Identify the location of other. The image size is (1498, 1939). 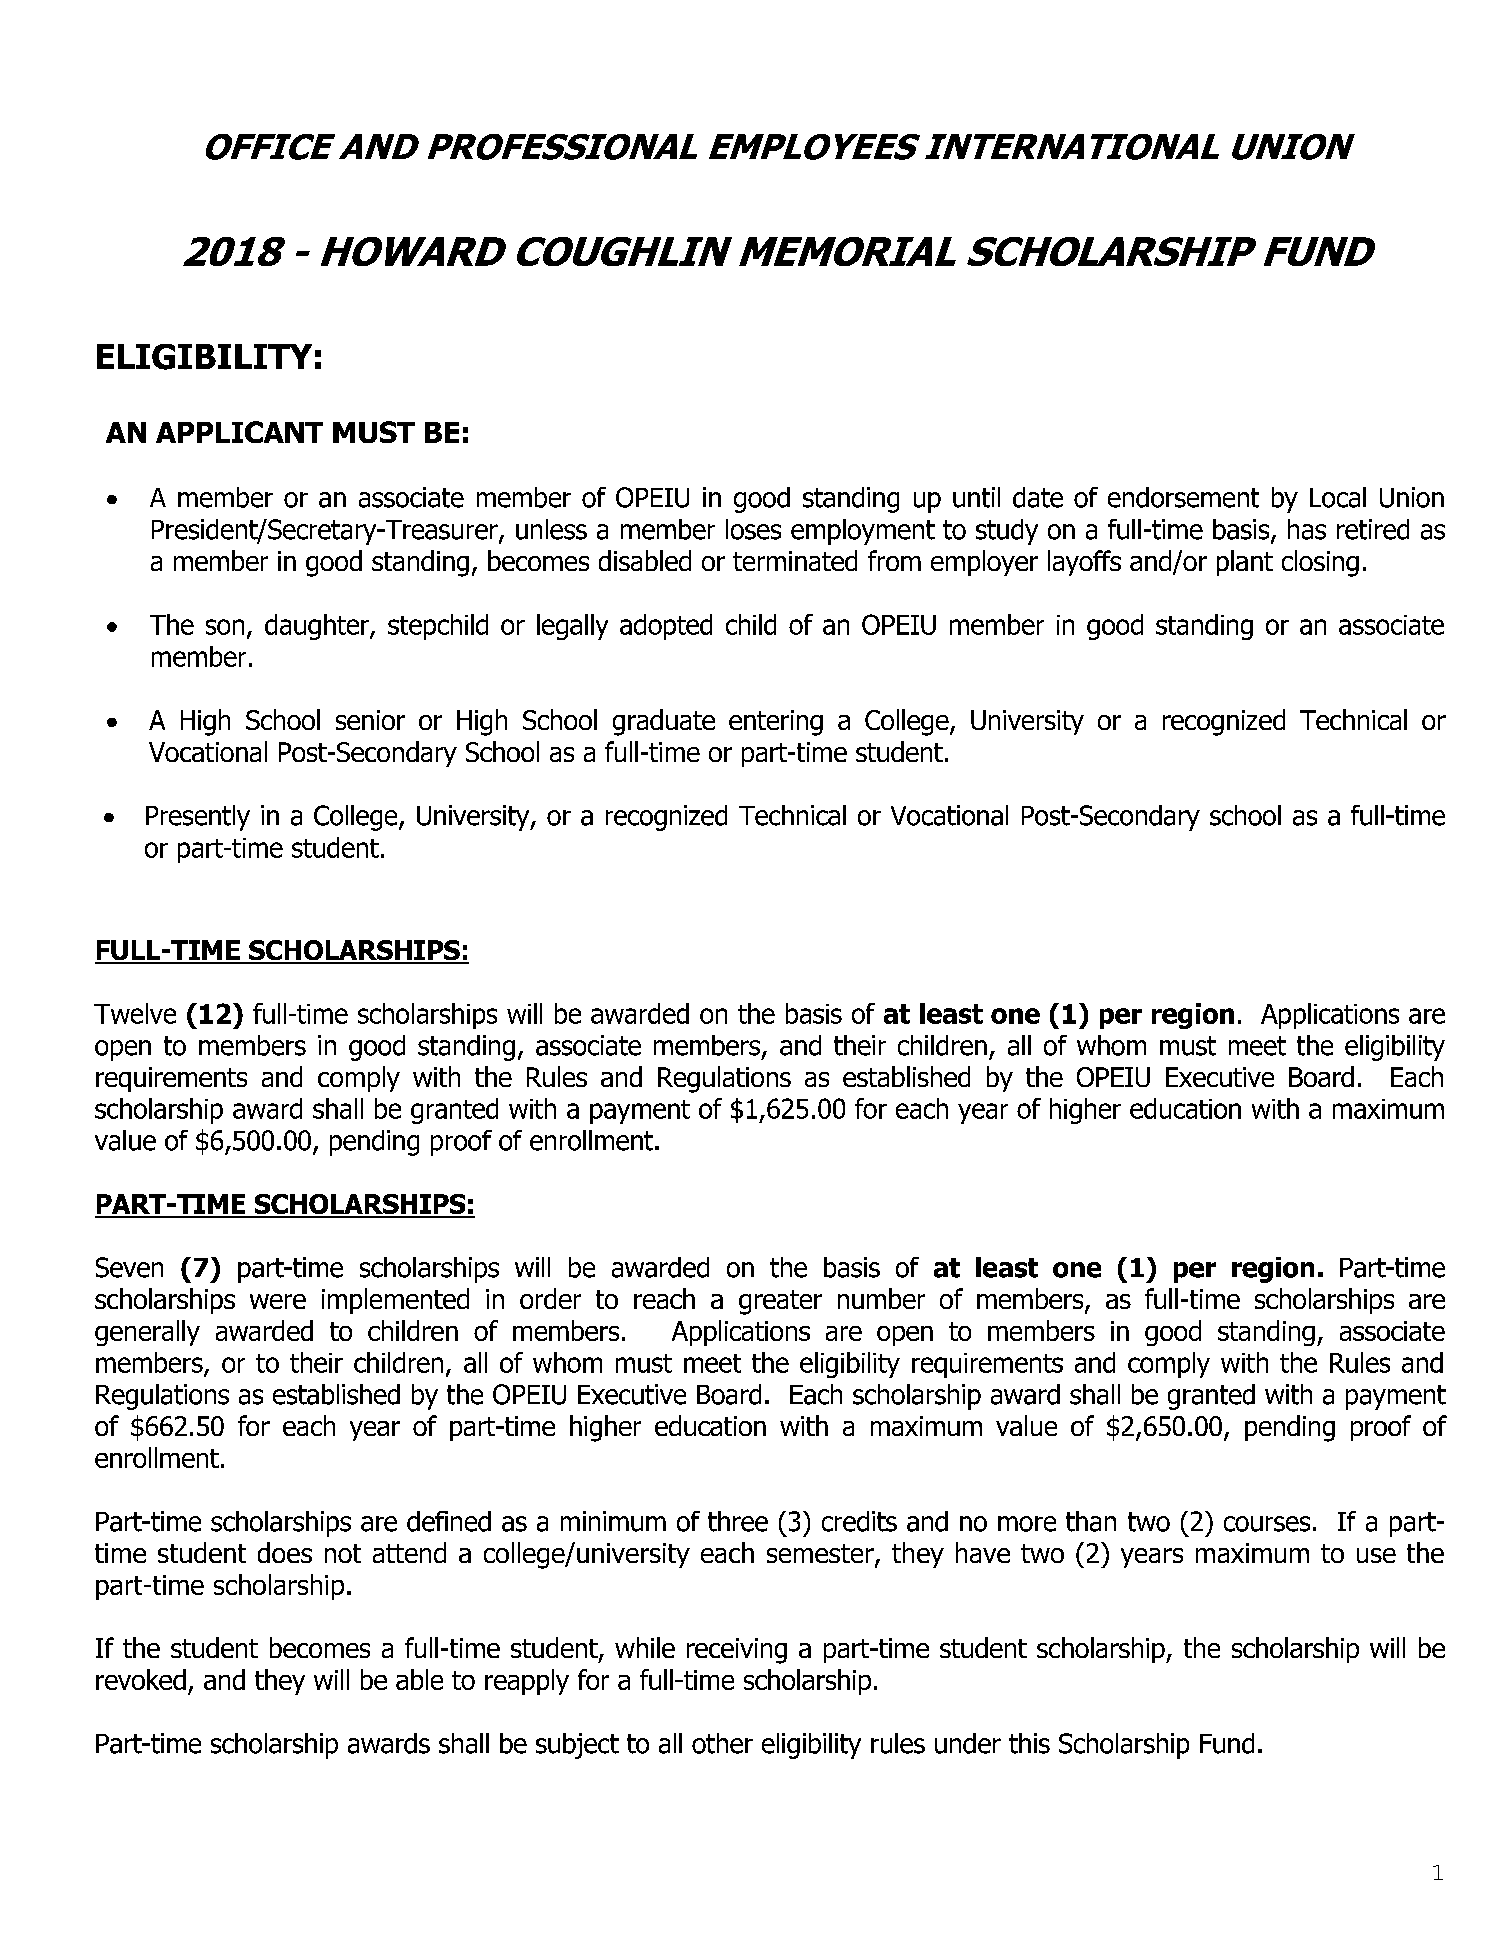
(722, 1743).
